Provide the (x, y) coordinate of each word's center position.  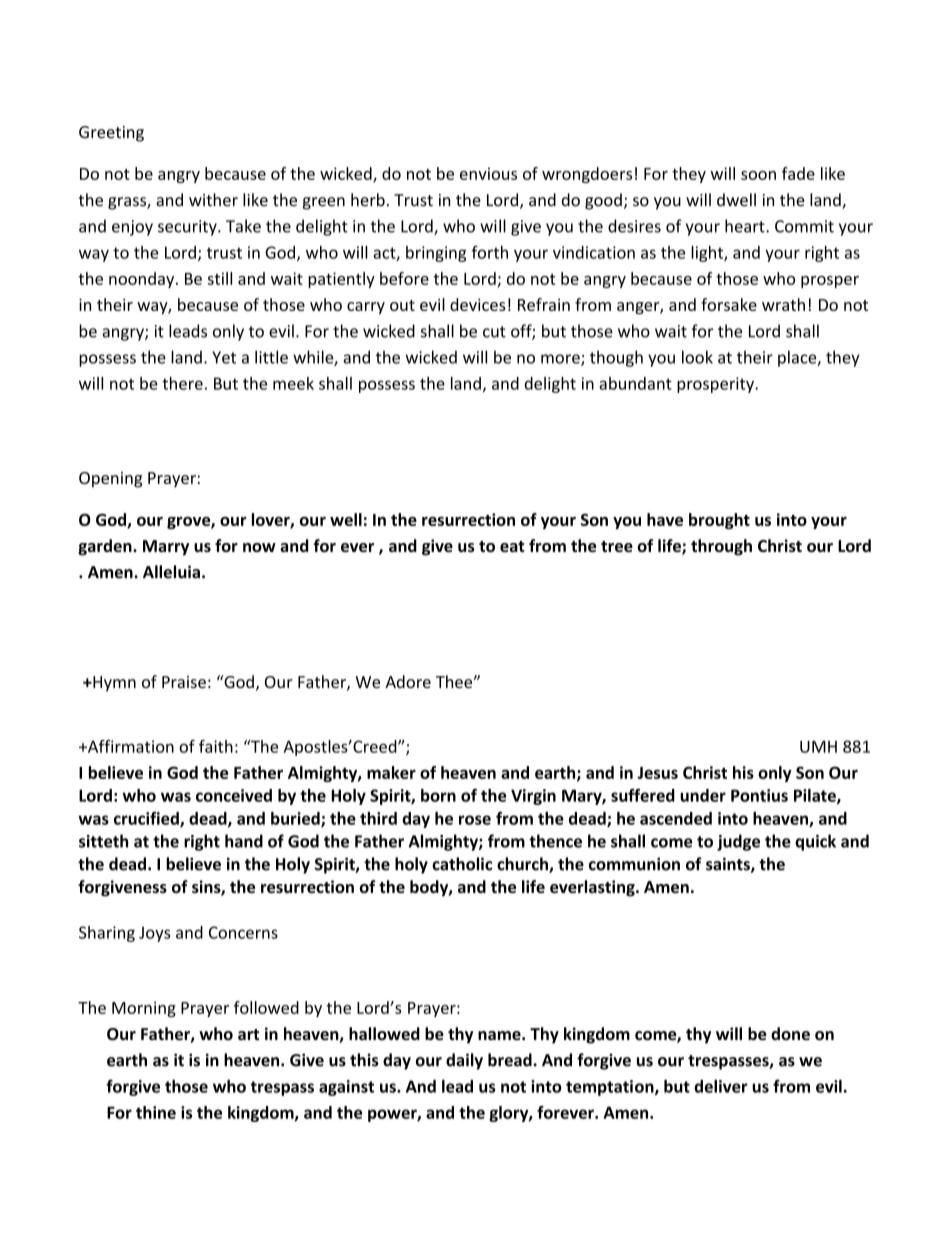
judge (738, 842)
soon (758, 175)
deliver (721, 1086)
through (721, 547)
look (697, 357)
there (182, 383)
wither (213, 200)
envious (488, 173)
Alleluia (171, 572)
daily (464, 1061)
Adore (408, 681)
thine (156, 1112)
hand (244, 841)
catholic (462, 864)
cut (494, 332)
